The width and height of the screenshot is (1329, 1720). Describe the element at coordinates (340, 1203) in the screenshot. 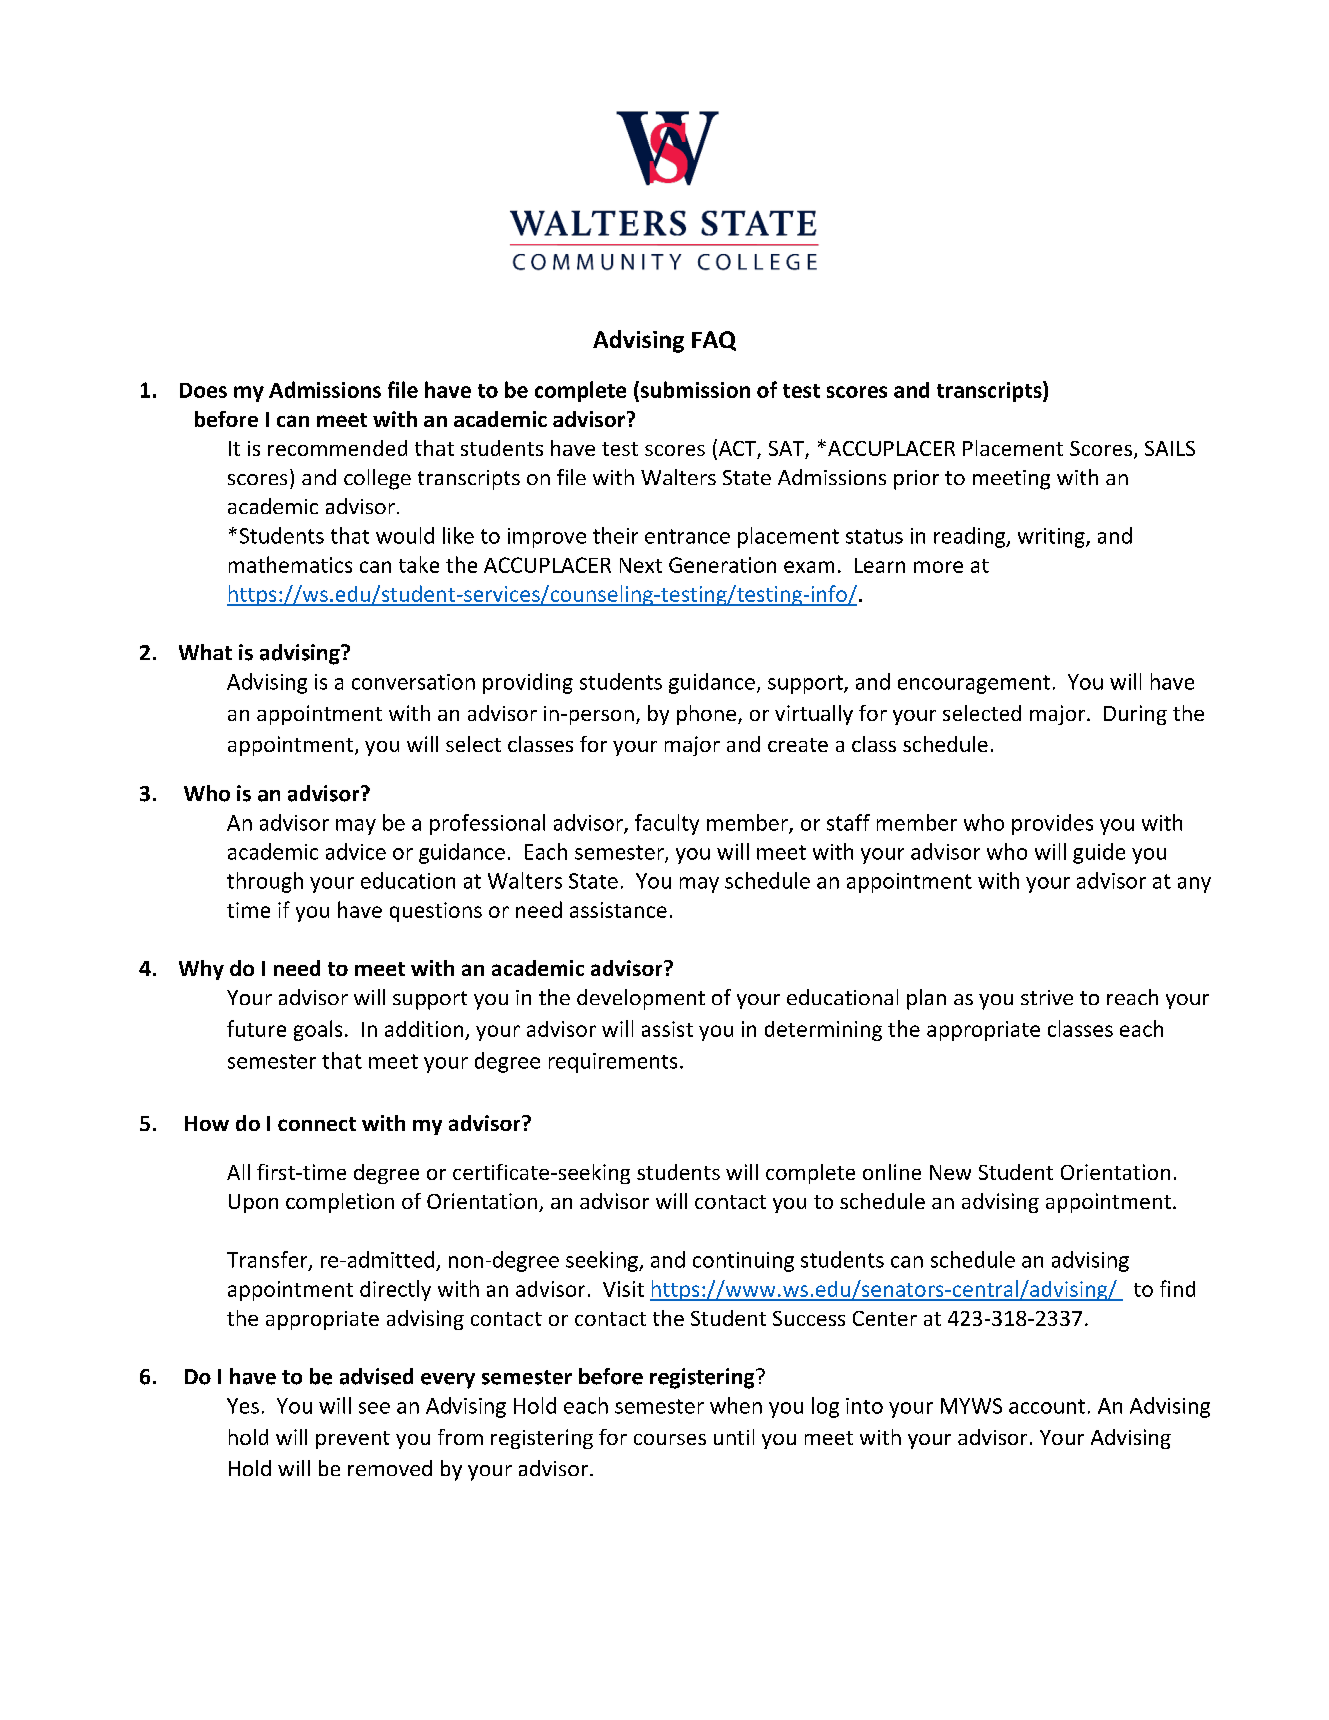

I see `completion` at that location.
